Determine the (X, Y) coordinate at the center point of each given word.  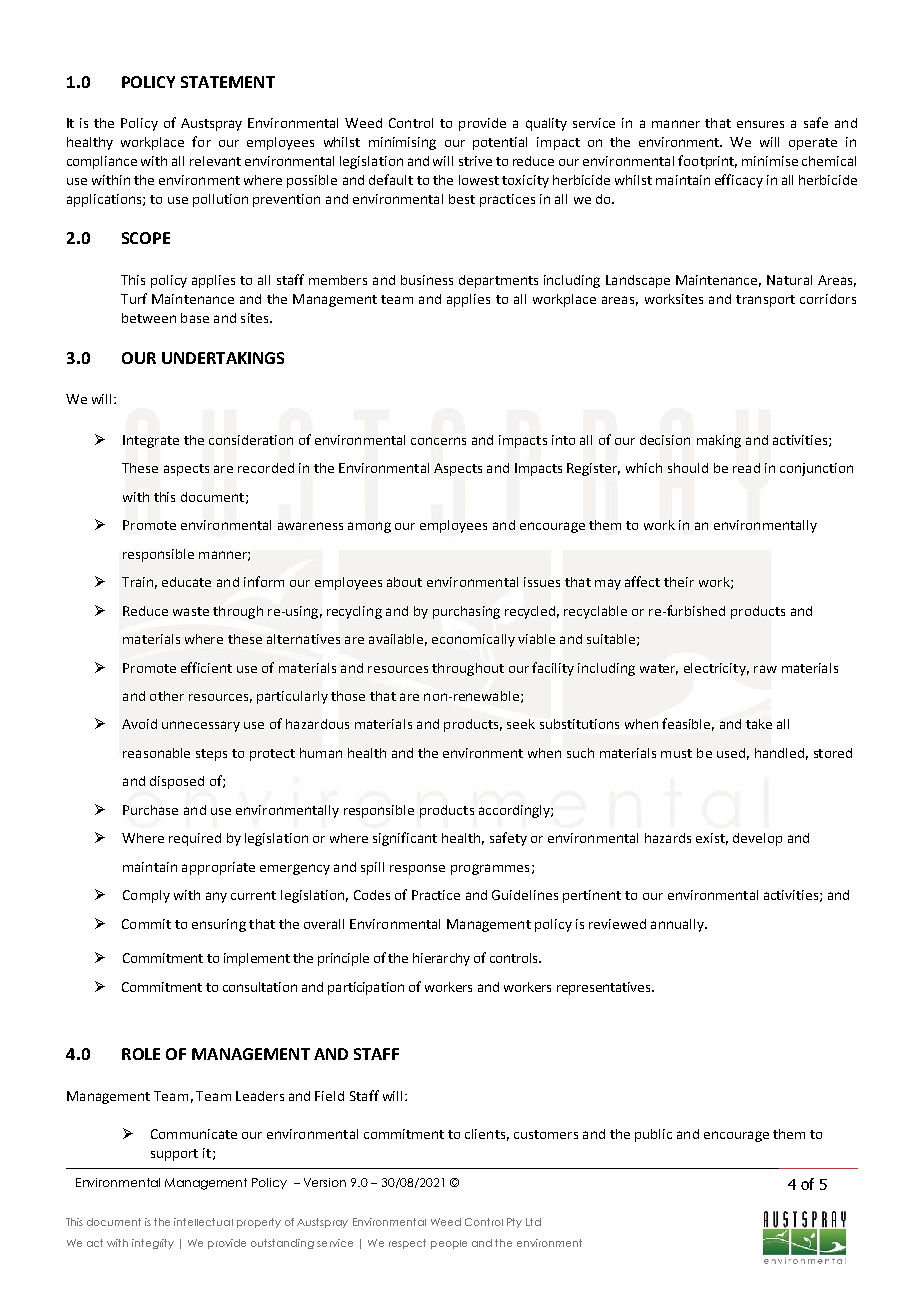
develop (757, 839)
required (195, 839)
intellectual (203, 1222)
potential (500, 143)
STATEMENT (228, 82)
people (449, 1244)
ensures (760, 124)
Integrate (151, 441)
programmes (490, 869)
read (746, 468)
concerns (438, 441)
